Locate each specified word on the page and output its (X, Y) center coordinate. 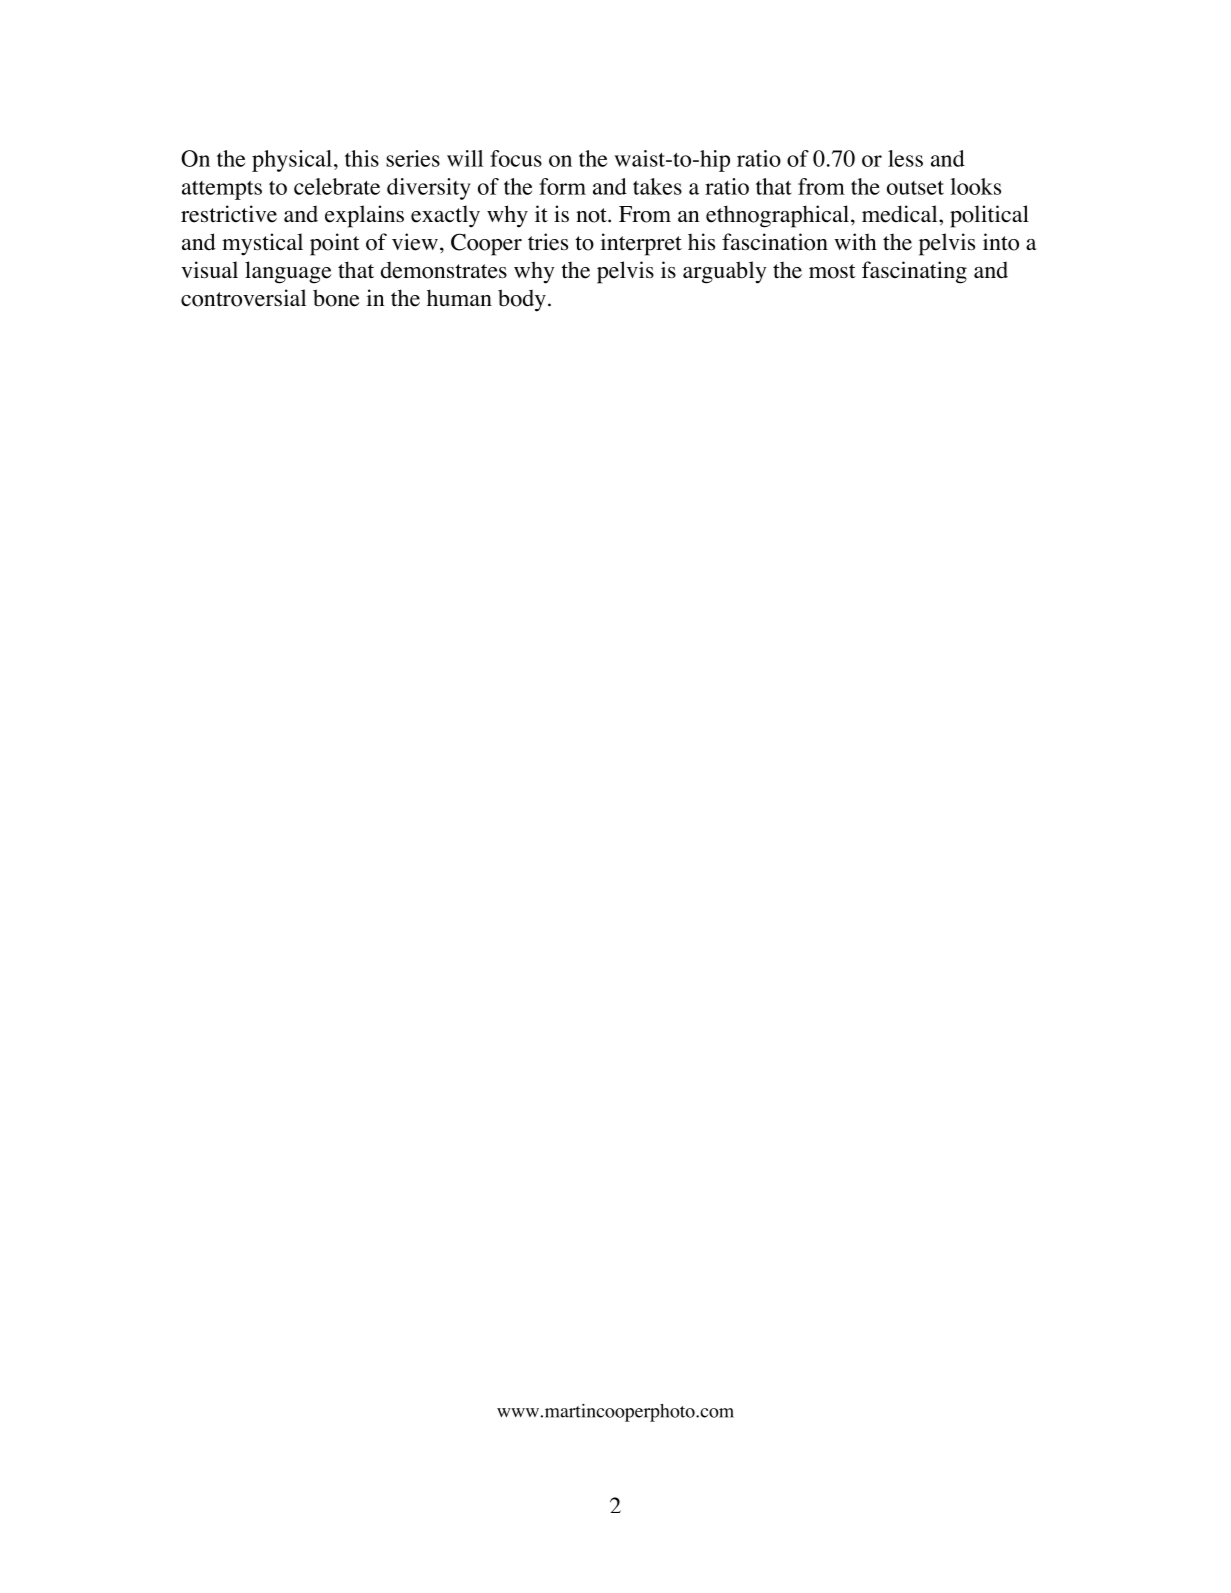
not (592, 215)
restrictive (229, 214)
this (362, 158)
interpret (641, 244)
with (855, 241)
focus (516, 158)
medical (901, 214)
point (335, 244)
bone (336, 298)
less (905, 158)
